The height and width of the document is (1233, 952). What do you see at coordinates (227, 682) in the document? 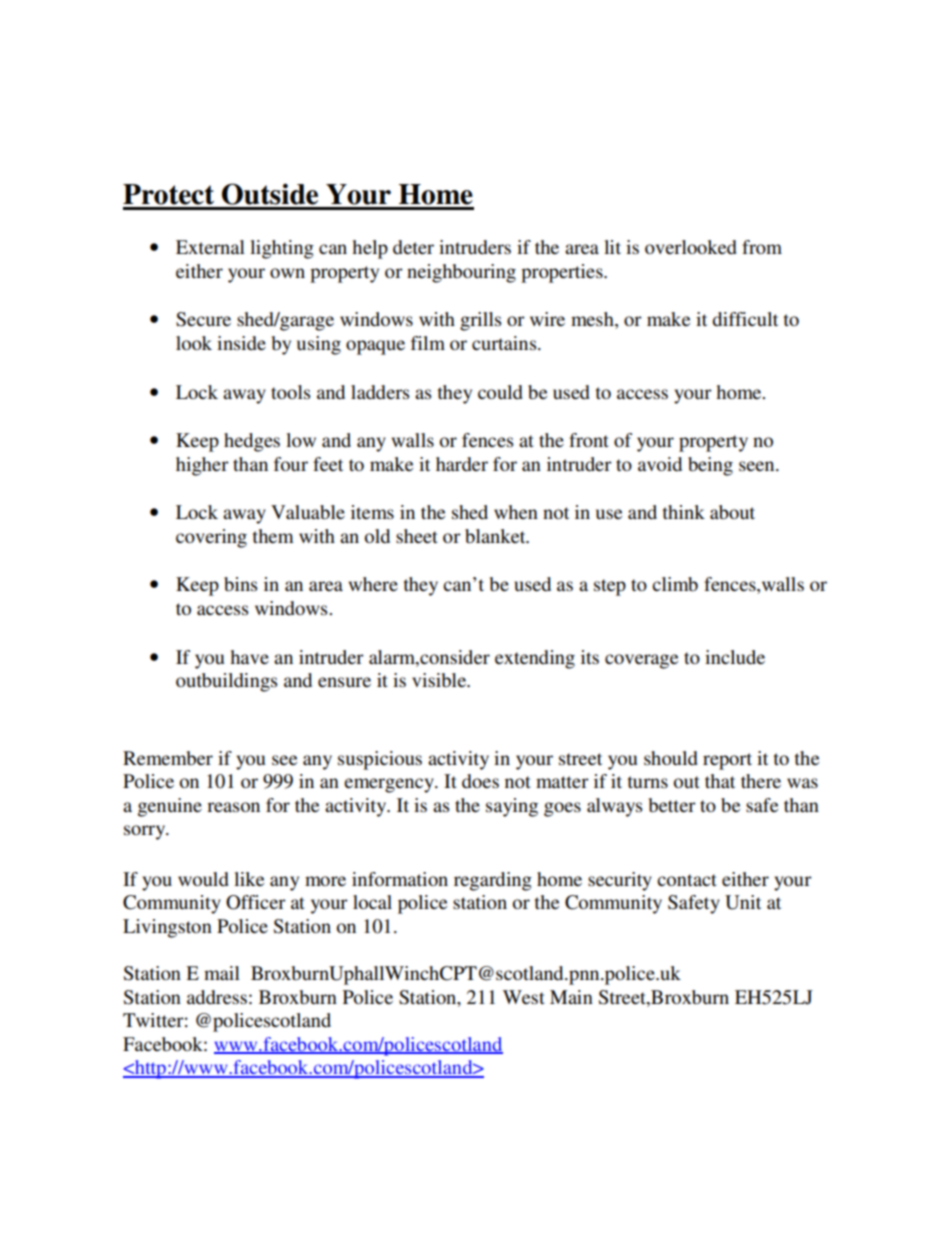
I see `outbuildings` at bounding box center [227, 682].
